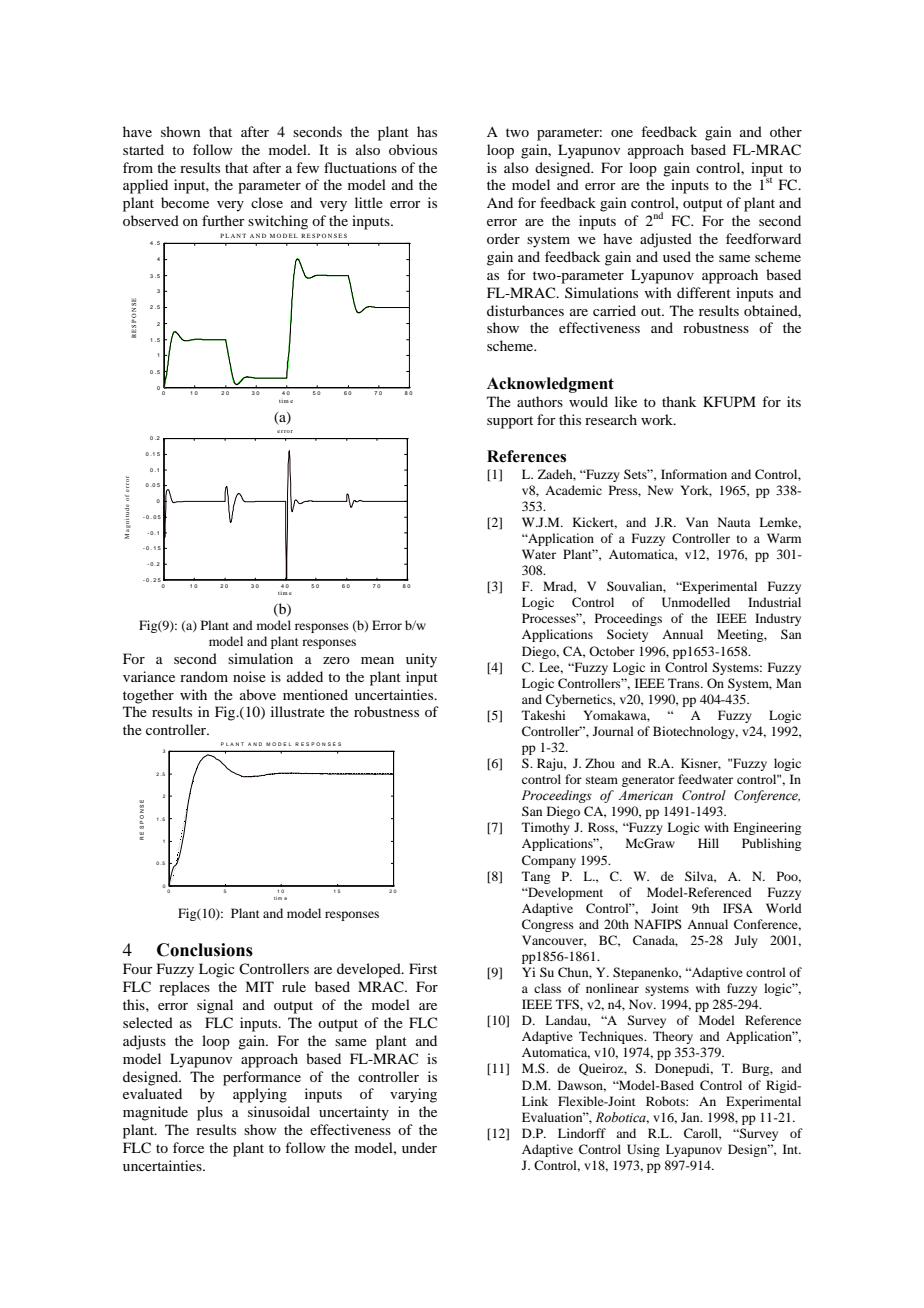  I want to click on Trans, so click(685, 683).
